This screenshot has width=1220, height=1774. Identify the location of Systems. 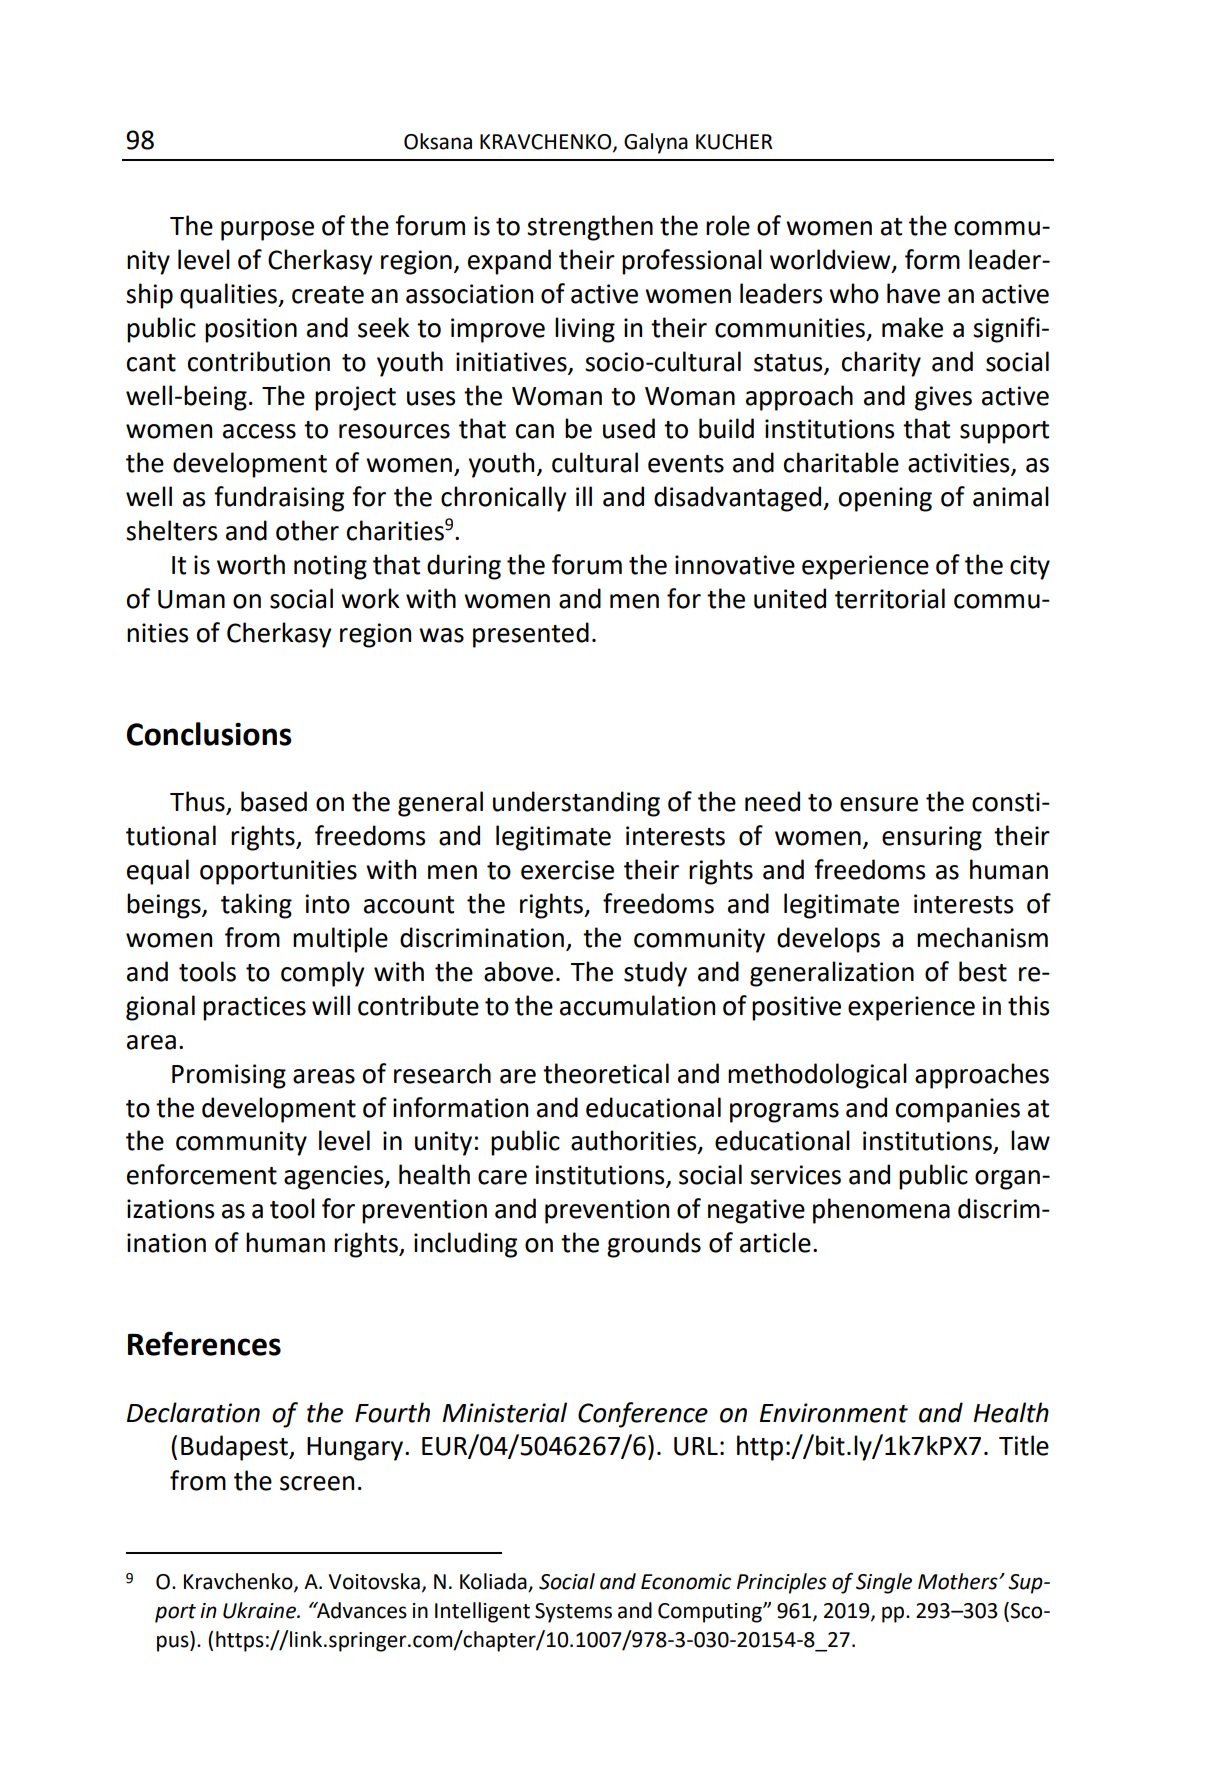
(573, 1613).
